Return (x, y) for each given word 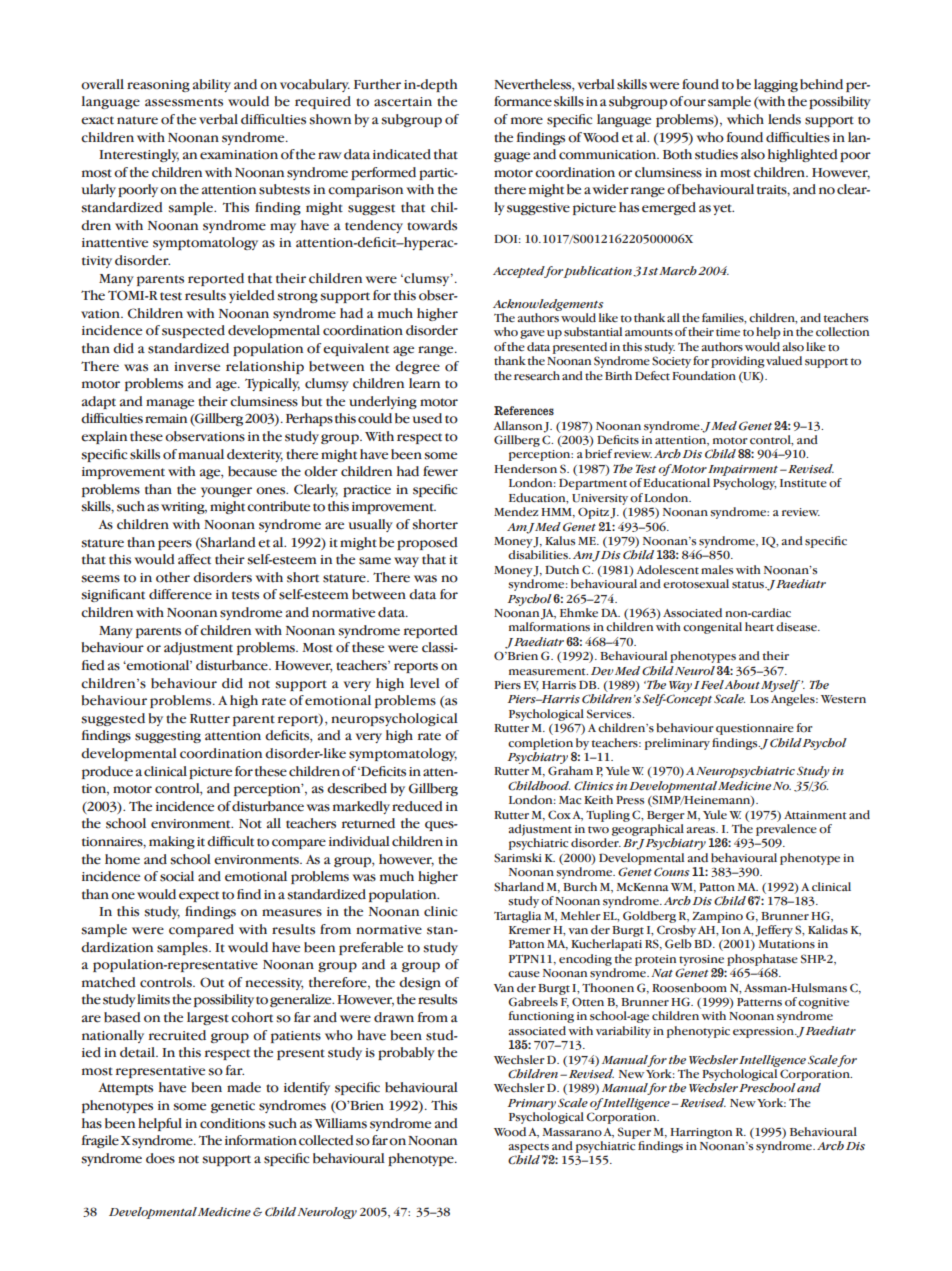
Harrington (701, 1133)
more (527, 121)
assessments (184, 102)
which (745, 119)
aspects (529, 1148)
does (160, 1158)
